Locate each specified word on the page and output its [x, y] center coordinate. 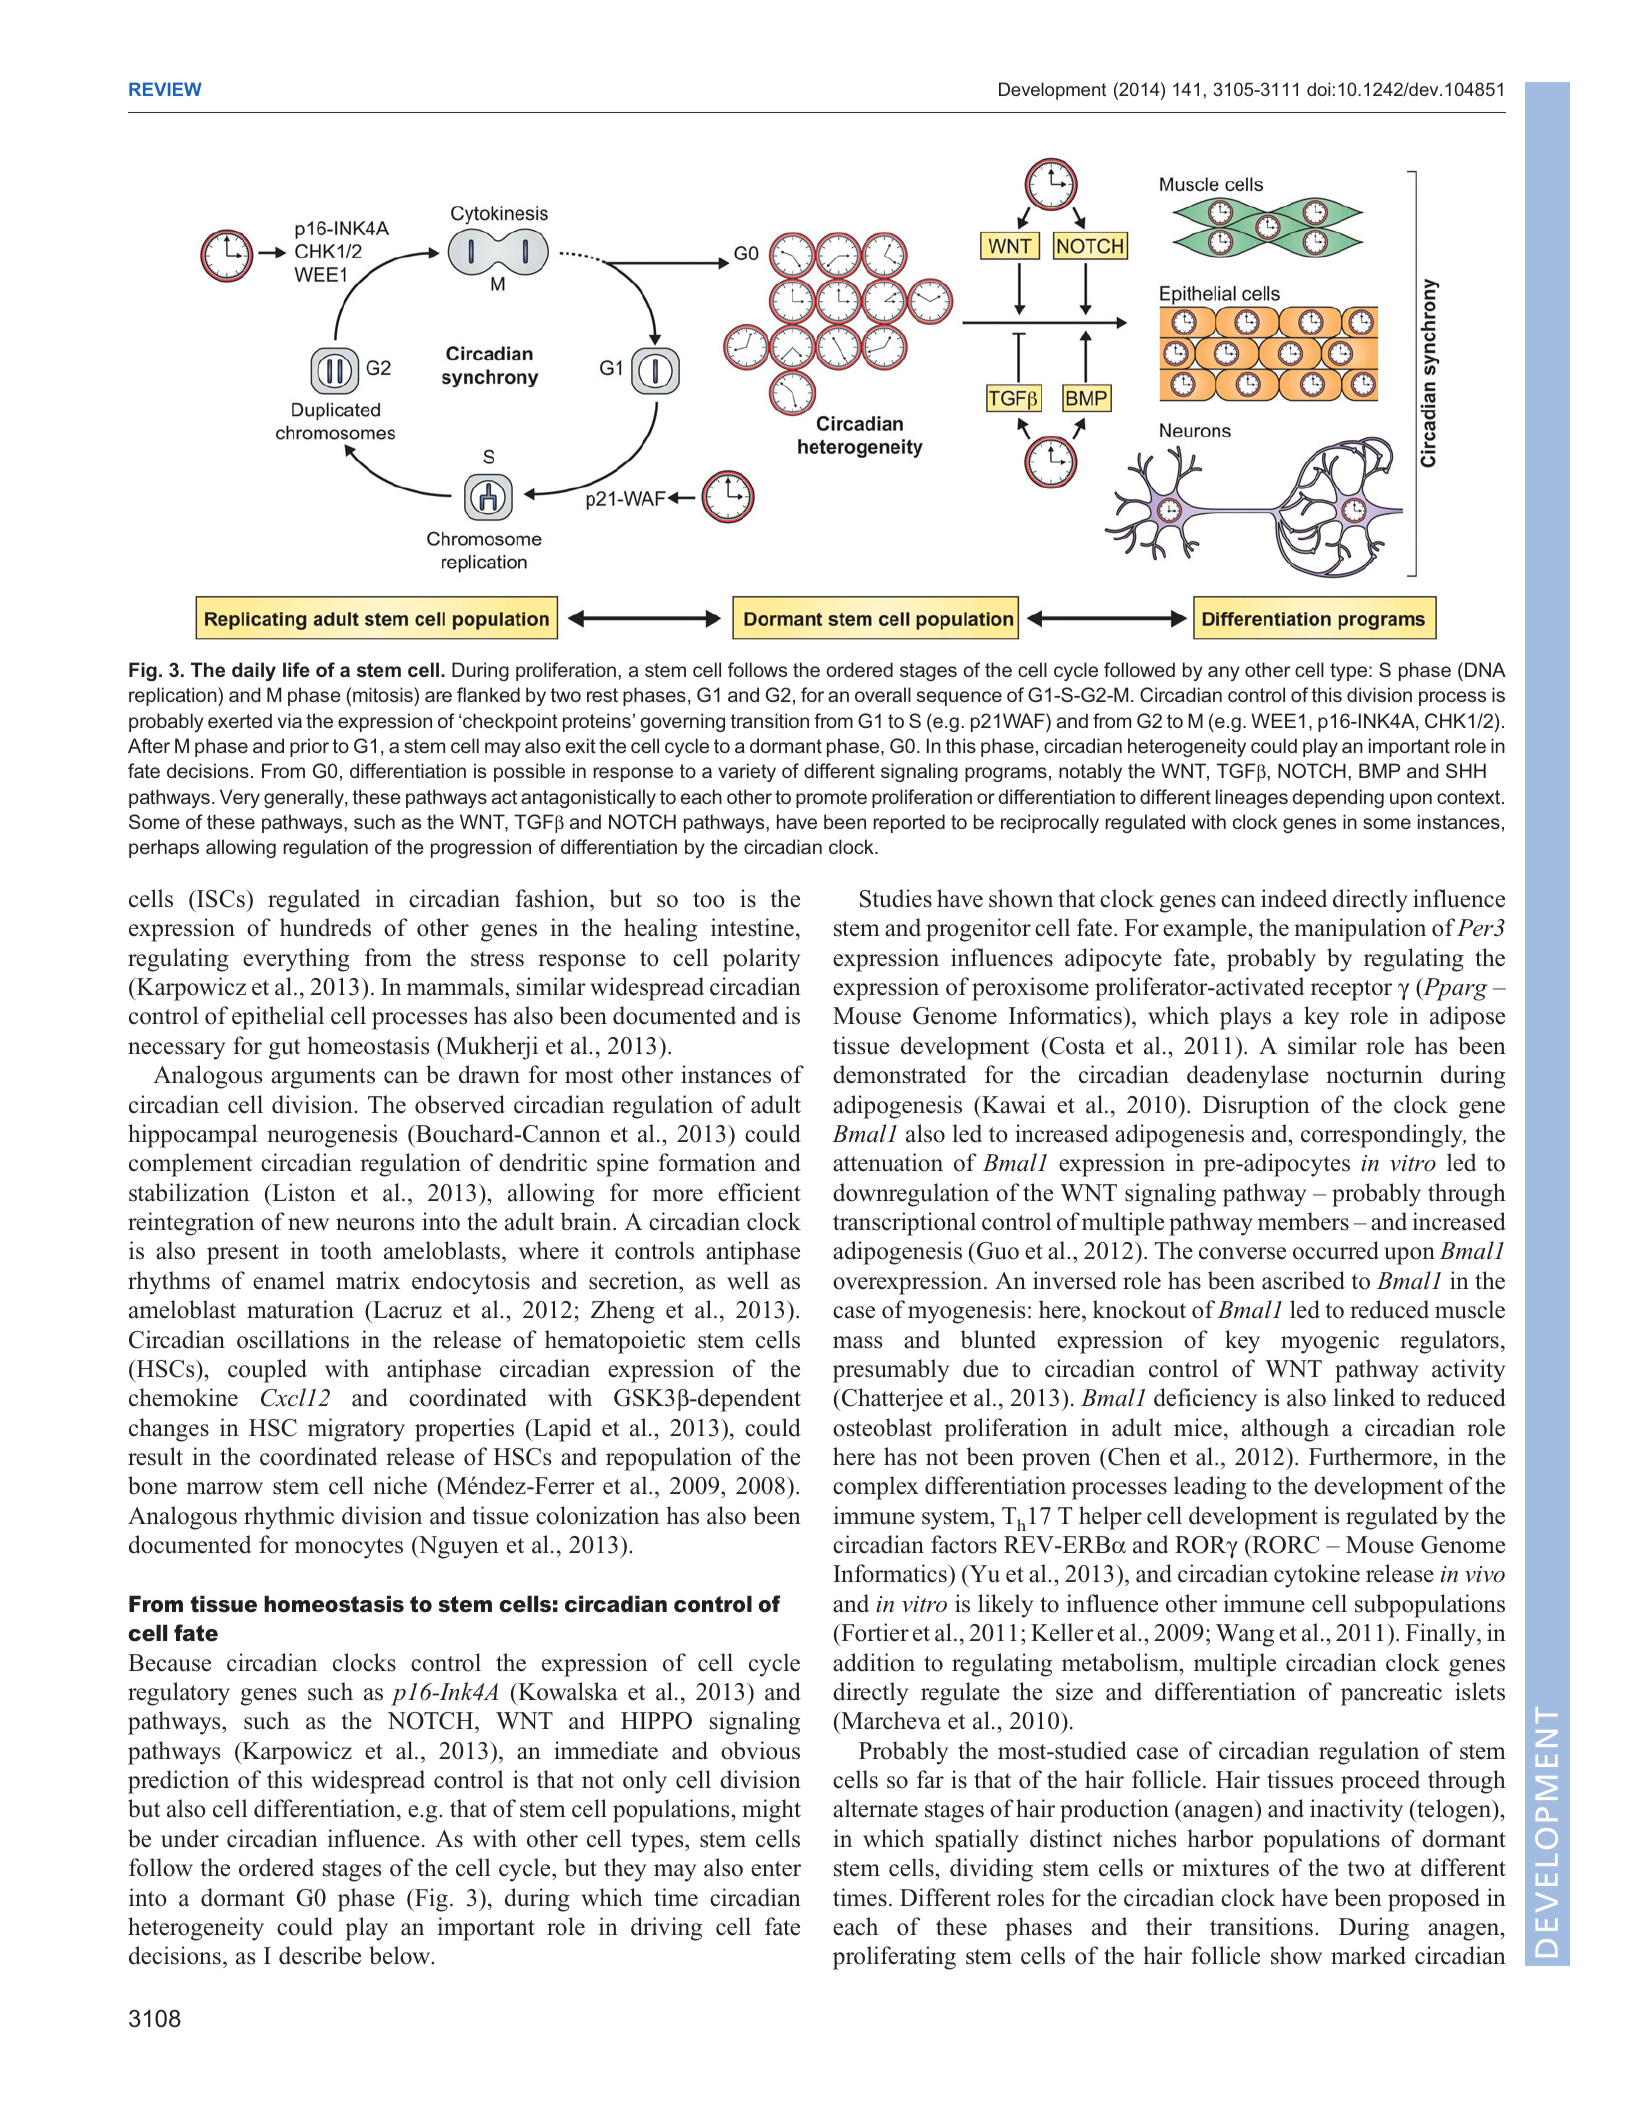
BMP [1379, 770]
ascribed [1303, 1280]
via [290, 720]
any [1224, 673]
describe [320, 1955]
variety [747, 772]
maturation [300, 1309]
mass [857, 1342]
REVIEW [165, 89]
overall [883, 694]
